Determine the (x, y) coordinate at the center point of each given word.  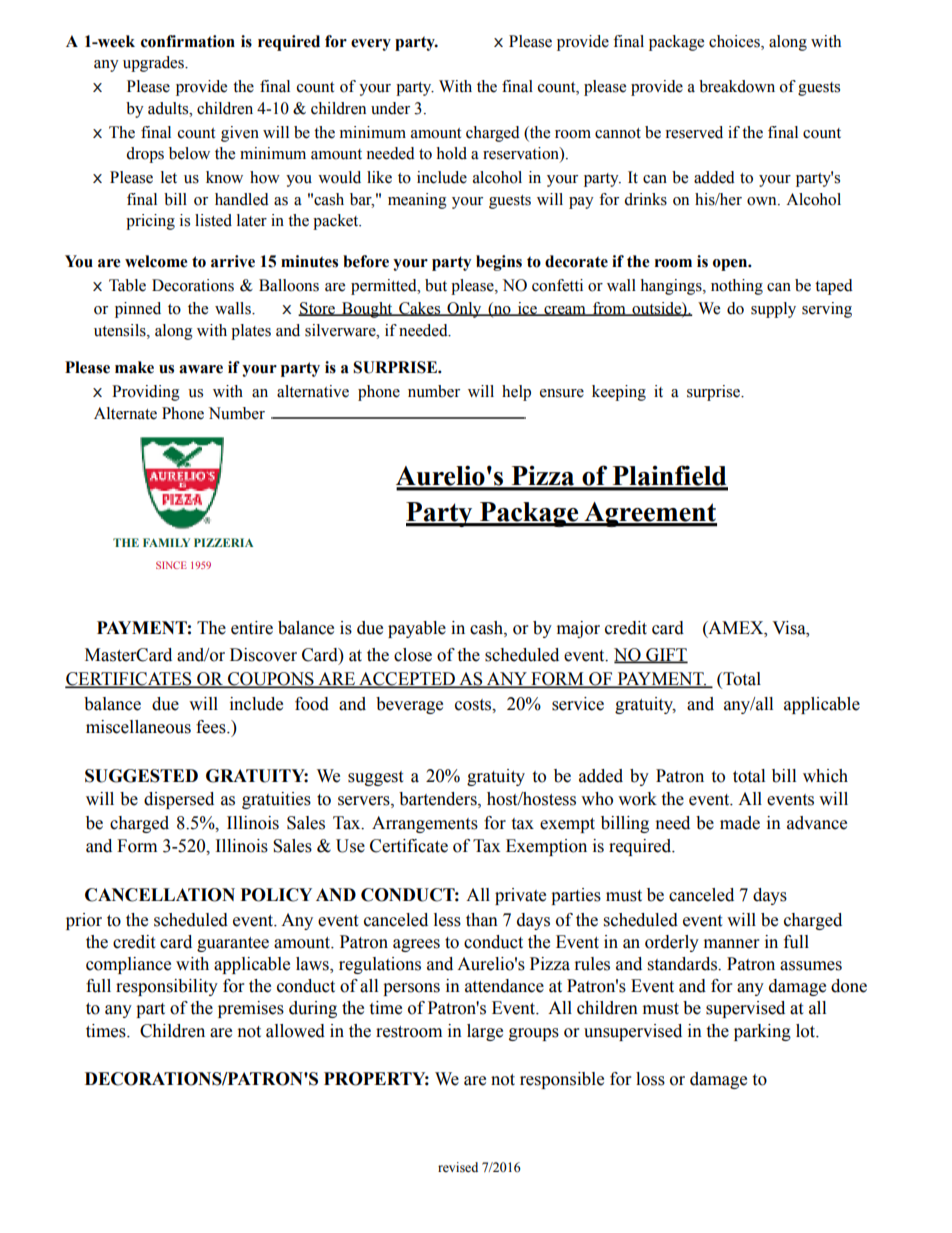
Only (464, 310)
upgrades (154, 64)
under (390, 108)
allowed (295, 1031)
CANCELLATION (160, 895)
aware (201, 369)
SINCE (171, 565)
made (740, 823)
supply (773, 310)
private (520, 896)
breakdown (737, 86)
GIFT (666, 655)
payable (417, 629)
